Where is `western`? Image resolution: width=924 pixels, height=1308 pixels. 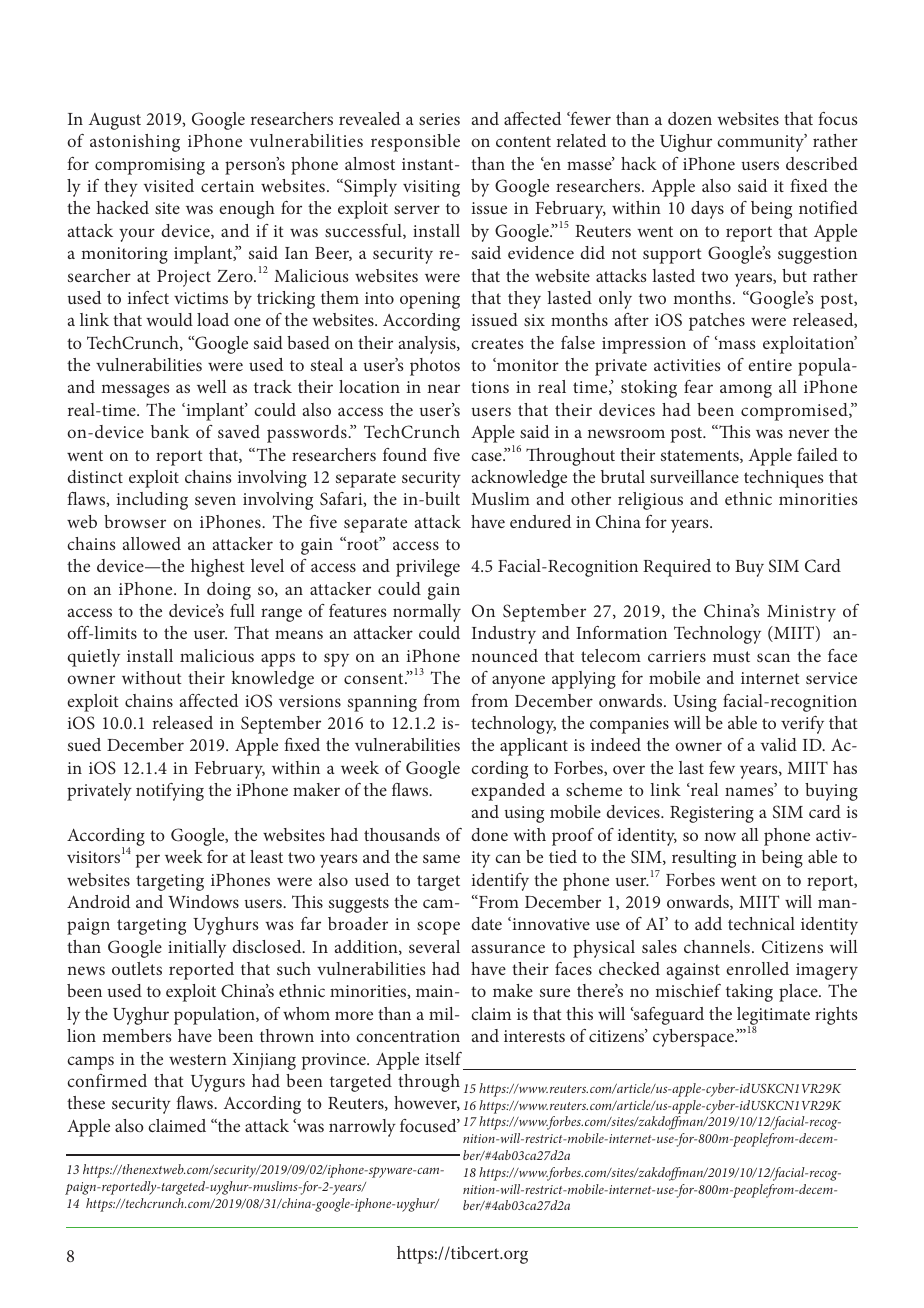 western is located at coordinates (198, 1059).
